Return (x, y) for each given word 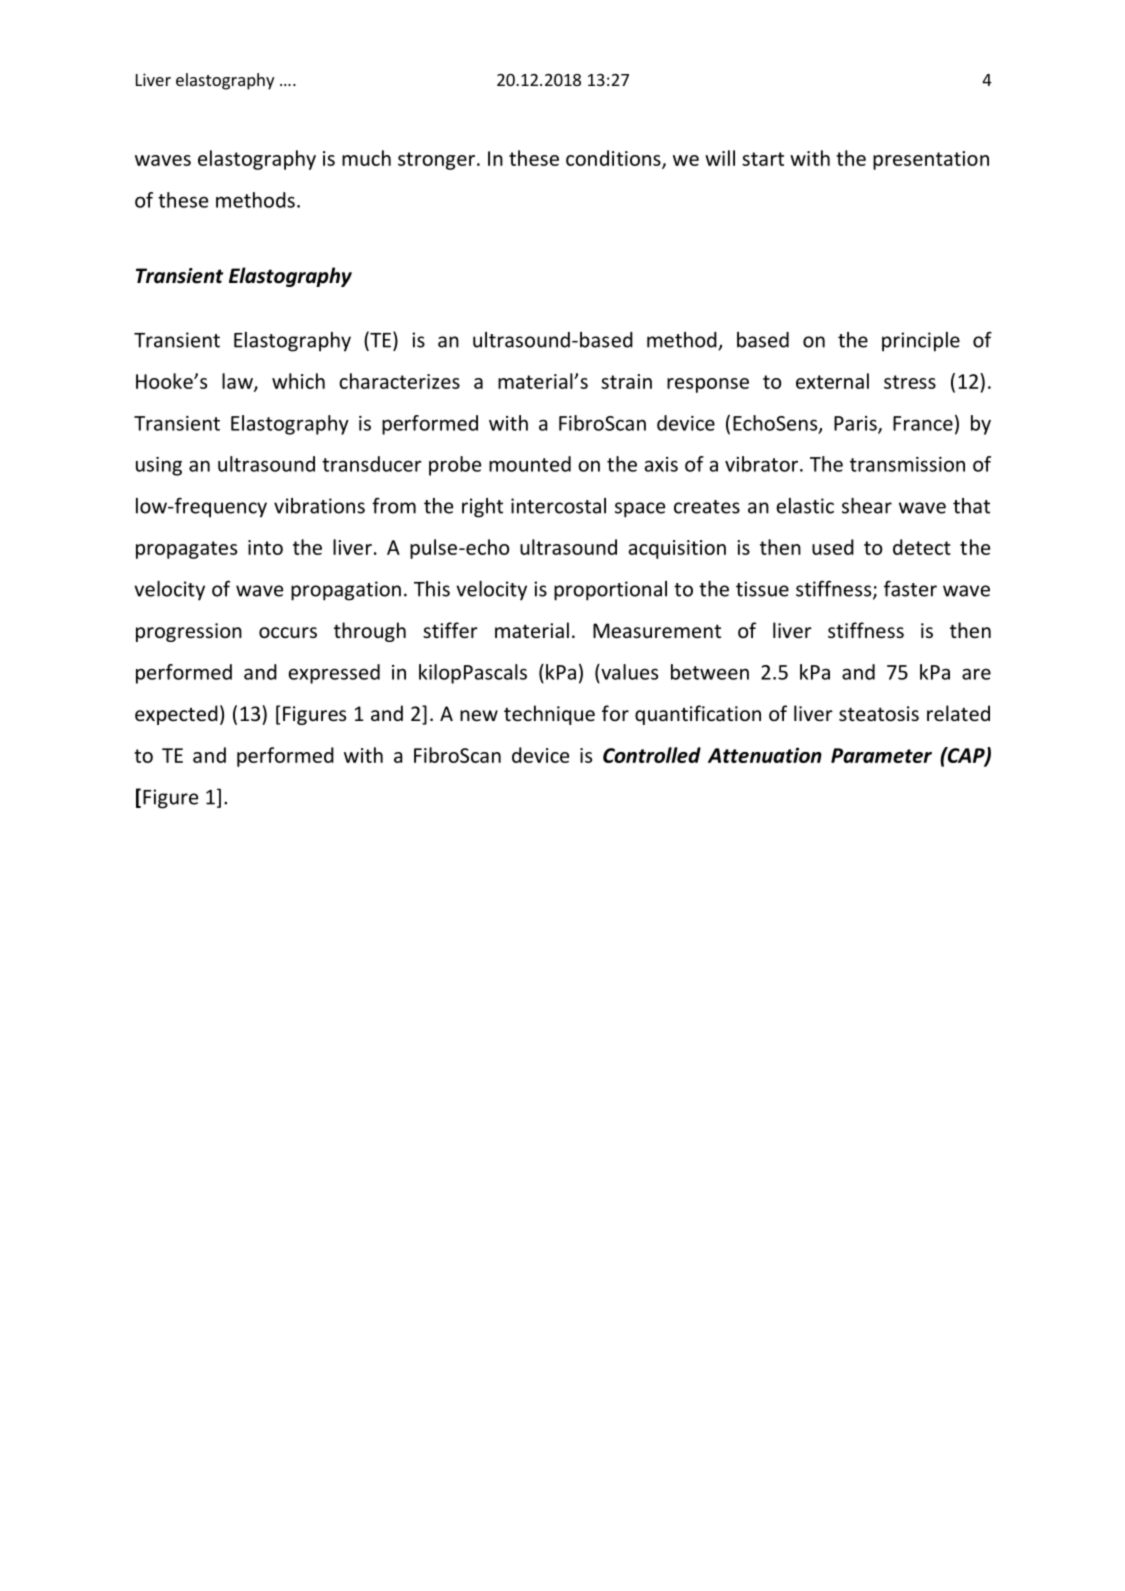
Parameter (881, 755)
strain (626, 381)
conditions (614, 159)
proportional (610, 591)
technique (549, 715)
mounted (530, 464)
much (366, 158)
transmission (907, 464)
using (159, 466)
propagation (346, 591)
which (298, 381)
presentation (931, 160)
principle (921, 342)
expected (176, 715)
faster (910, 589)
